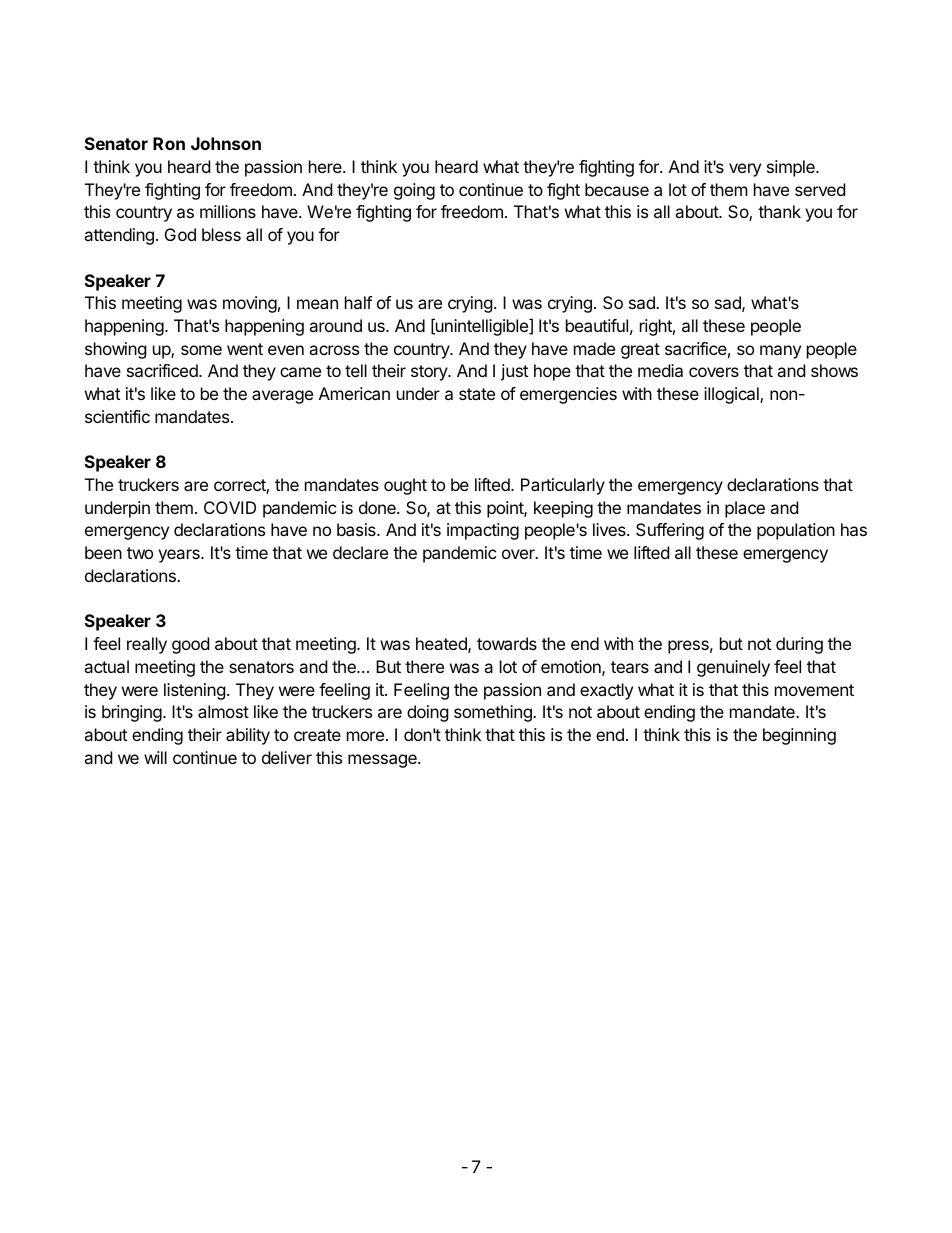 The image size is (952, 1233). Describe the element at coordinates (155, 757) in the document. I see `will` at that location.
